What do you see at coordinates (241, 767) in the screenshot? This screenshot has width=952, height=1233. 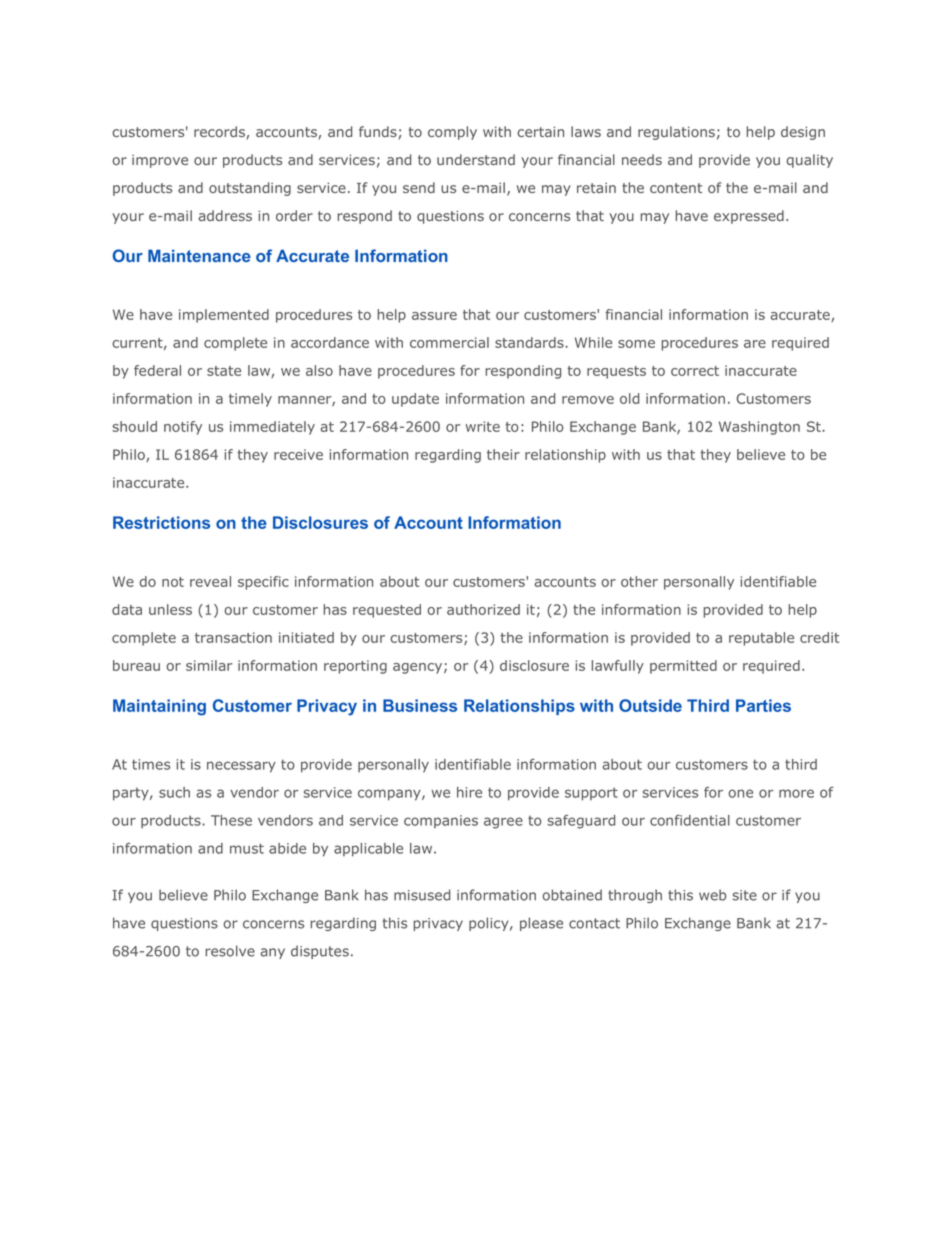 I see `necessary` at bounding box center [241, 767].
